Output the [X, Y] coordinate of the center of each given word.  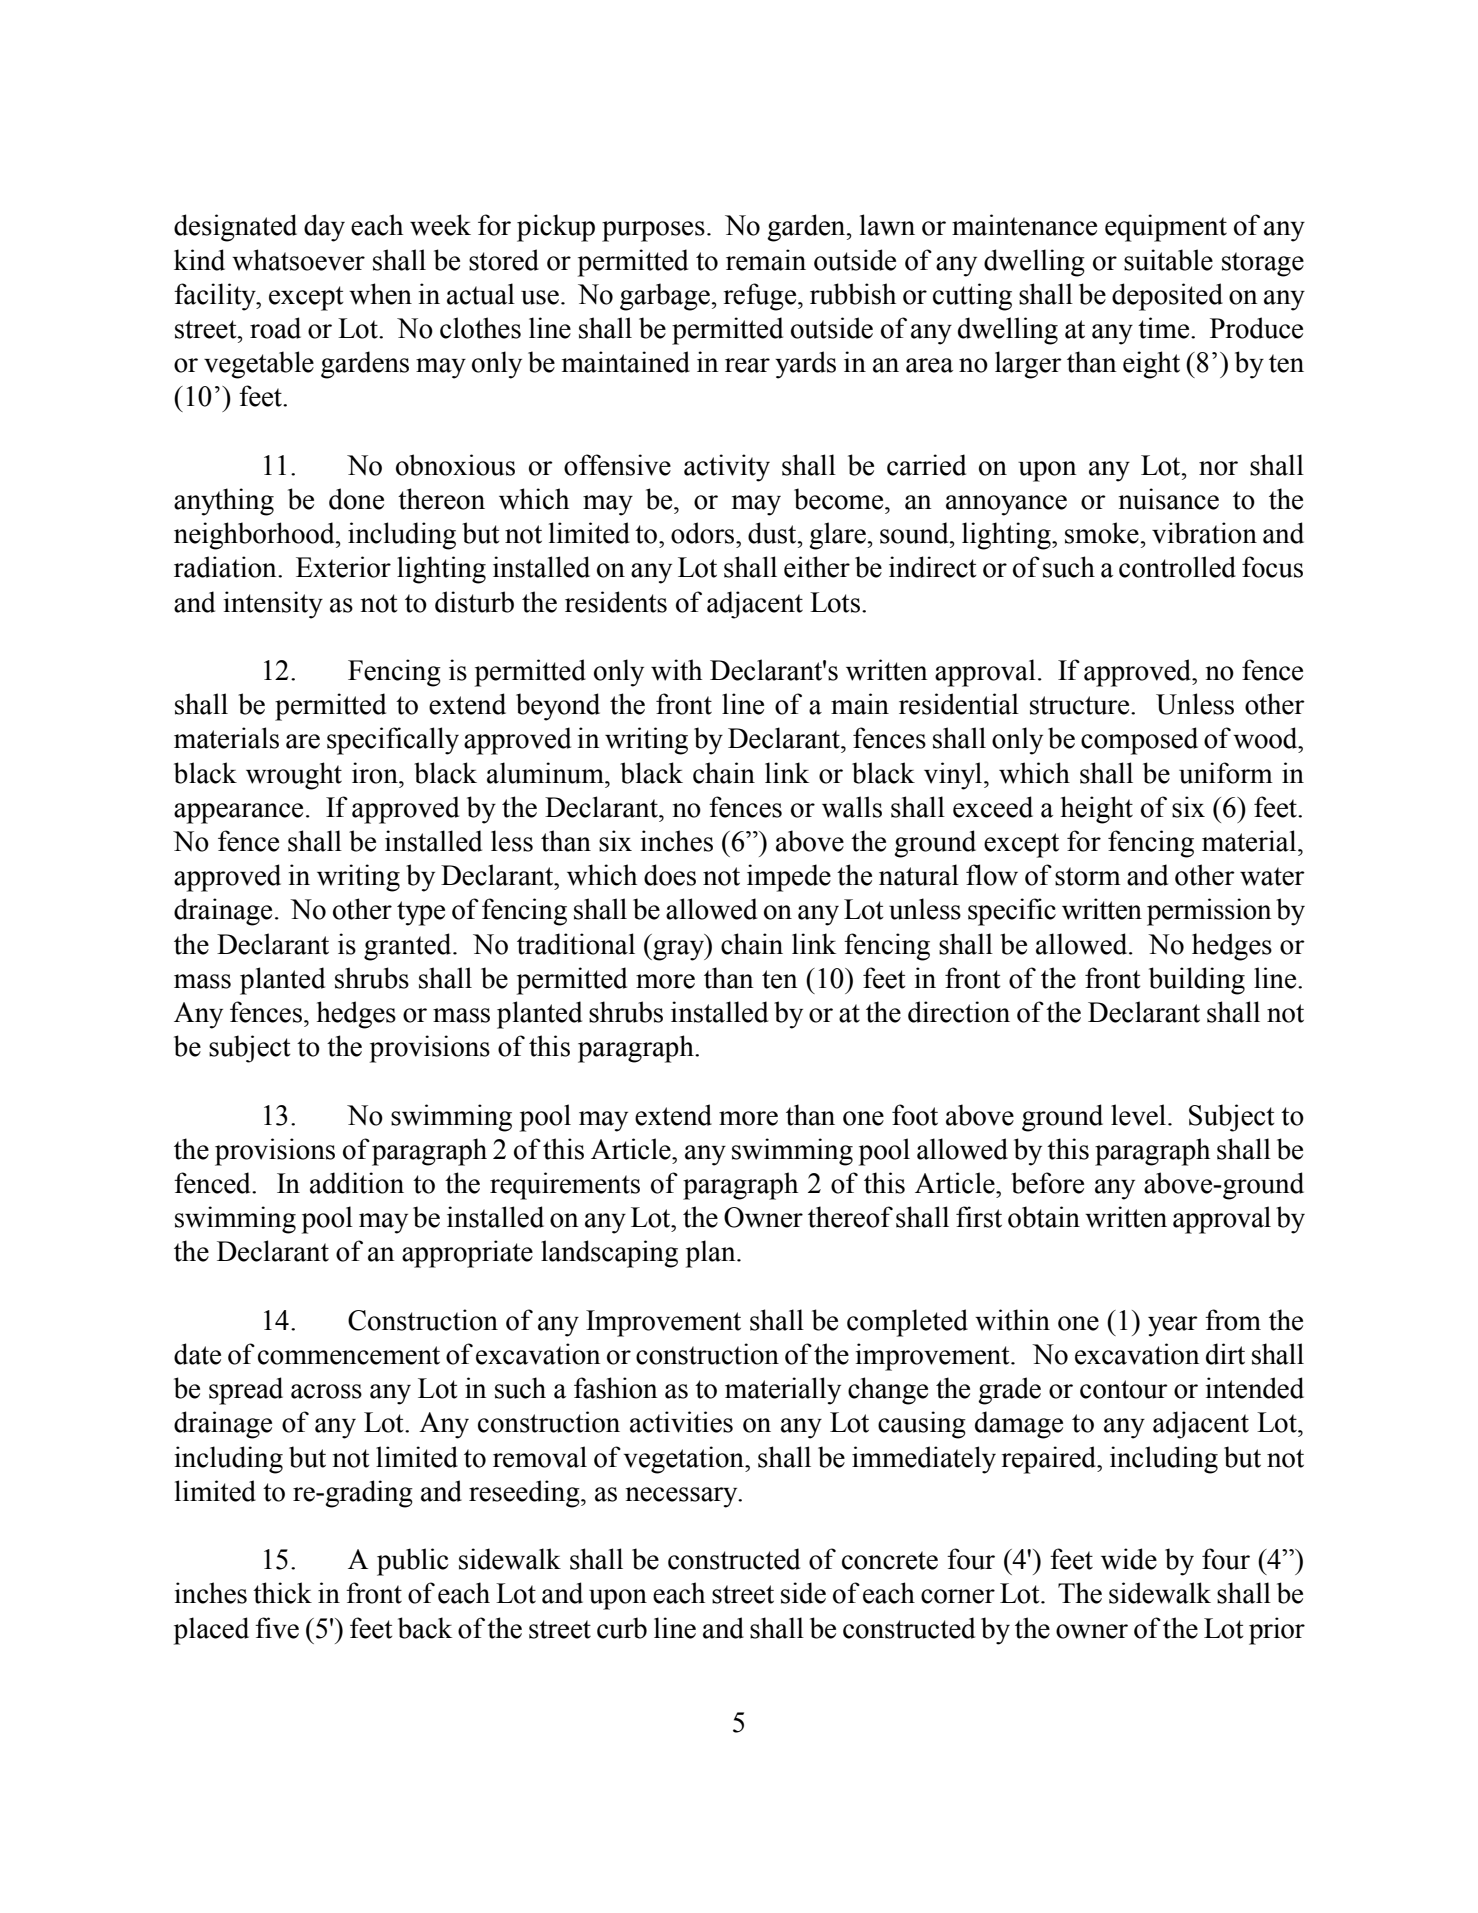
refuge [761, 297]
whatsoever [298, 260]
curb [622, 1628]
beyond [558, 707]
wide [1129, 1559]
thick [282, 1593]
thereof [850, 1217]
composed [1139, 741]
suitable [1168, 260]
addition [357, 1183]
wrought [294, 776]
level [1140, 1115]
